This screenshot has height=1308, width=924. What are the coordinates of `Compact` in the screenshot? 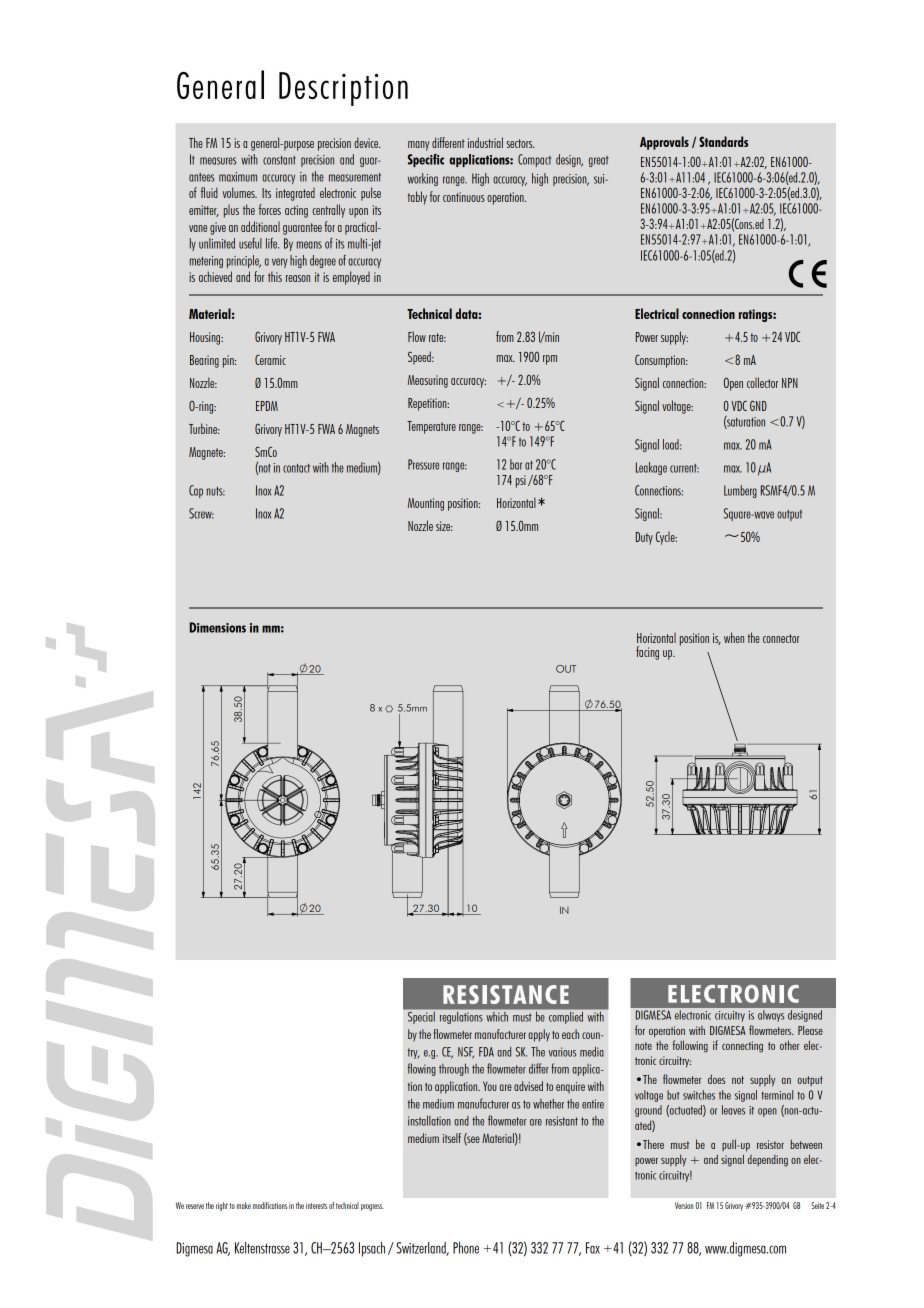 It's located at (534, 160).
